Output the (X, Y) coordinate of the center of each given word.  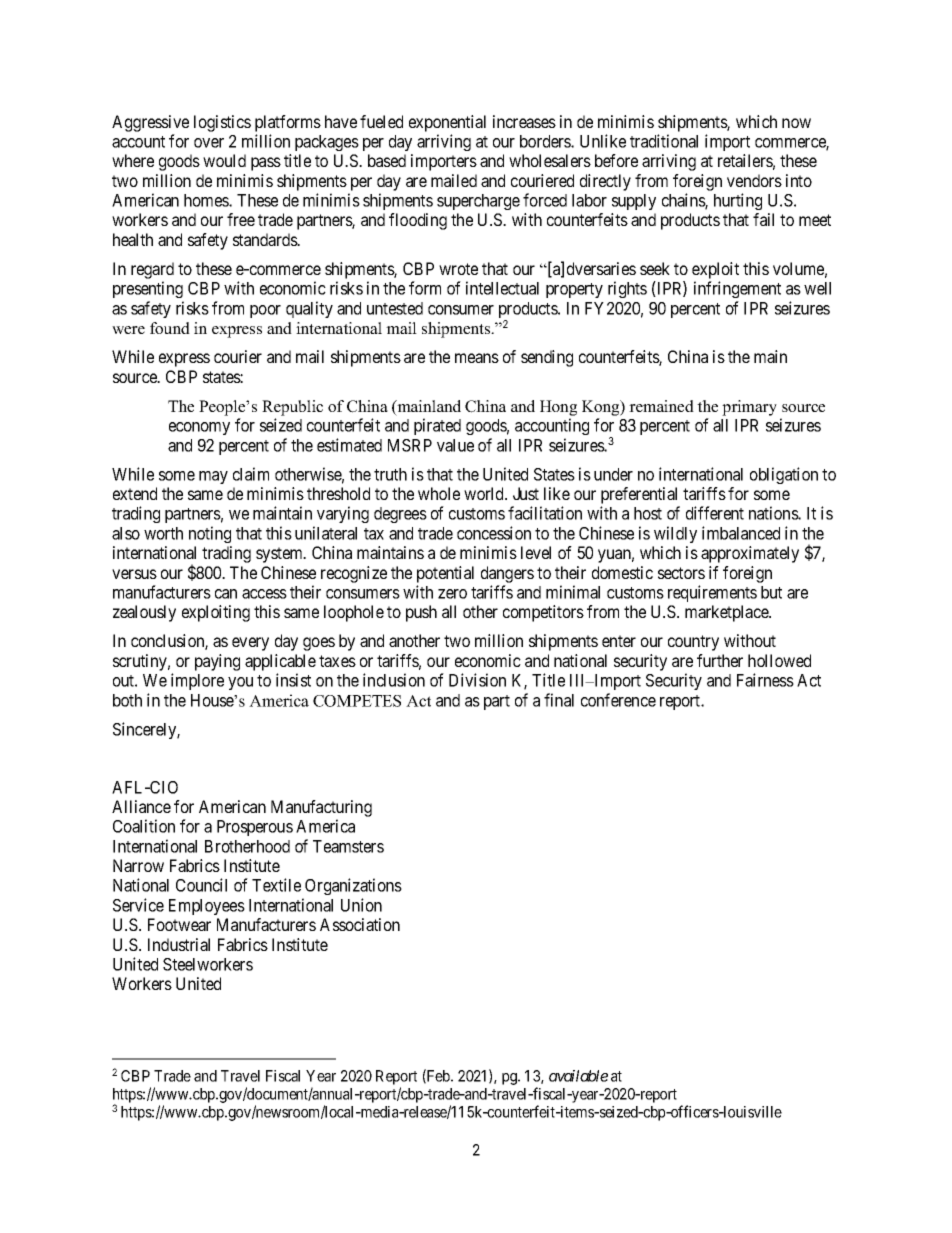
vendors (754, 180)
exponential (447, 123)
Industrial (179, 944)
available (578, 1076)
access (264, 594)
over (209, 143)
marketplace (728, 613)
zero (452, 594)
